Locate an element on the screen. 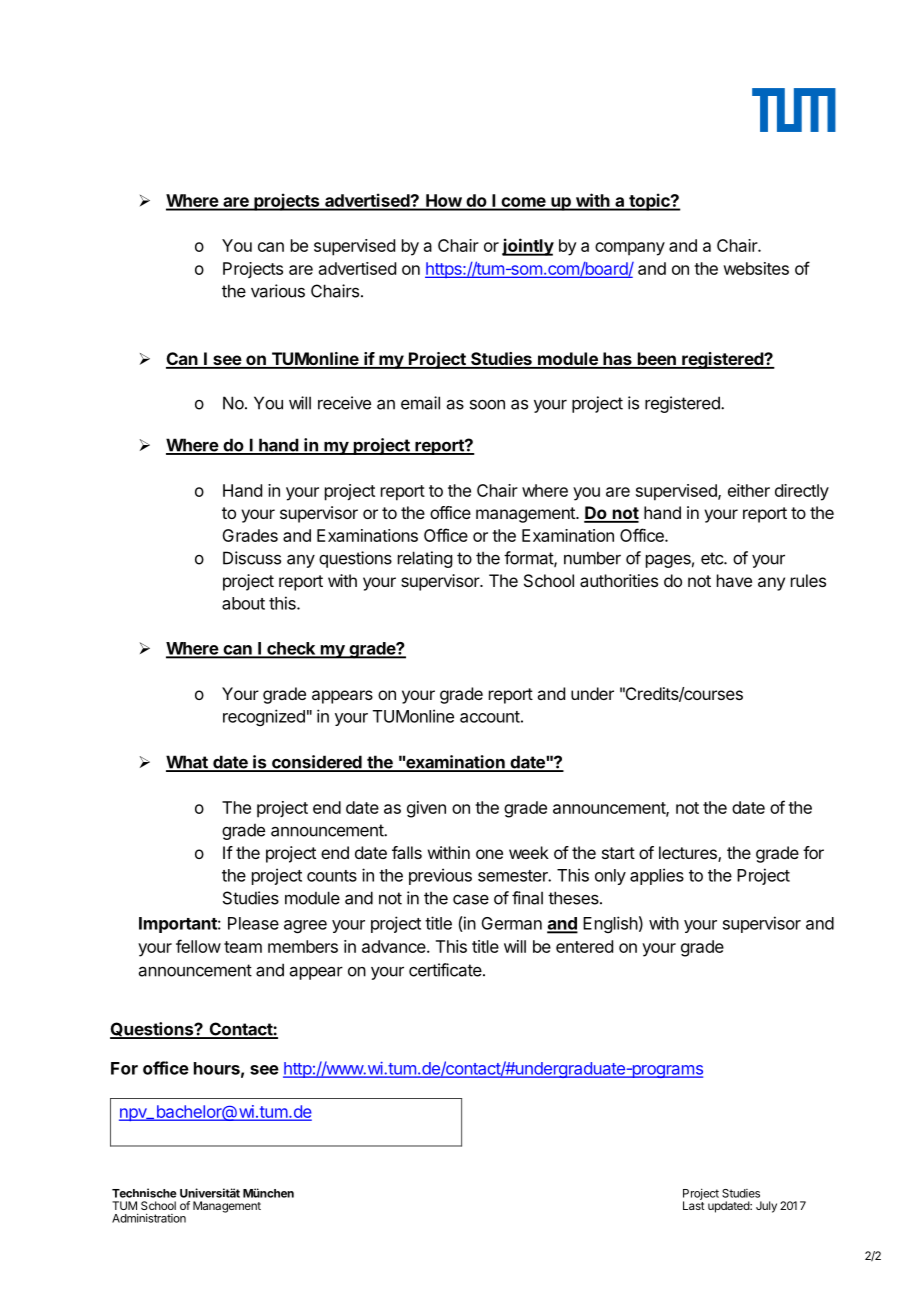 The image size is (924, 1308). jointly is located at coordinates (528, 247).
